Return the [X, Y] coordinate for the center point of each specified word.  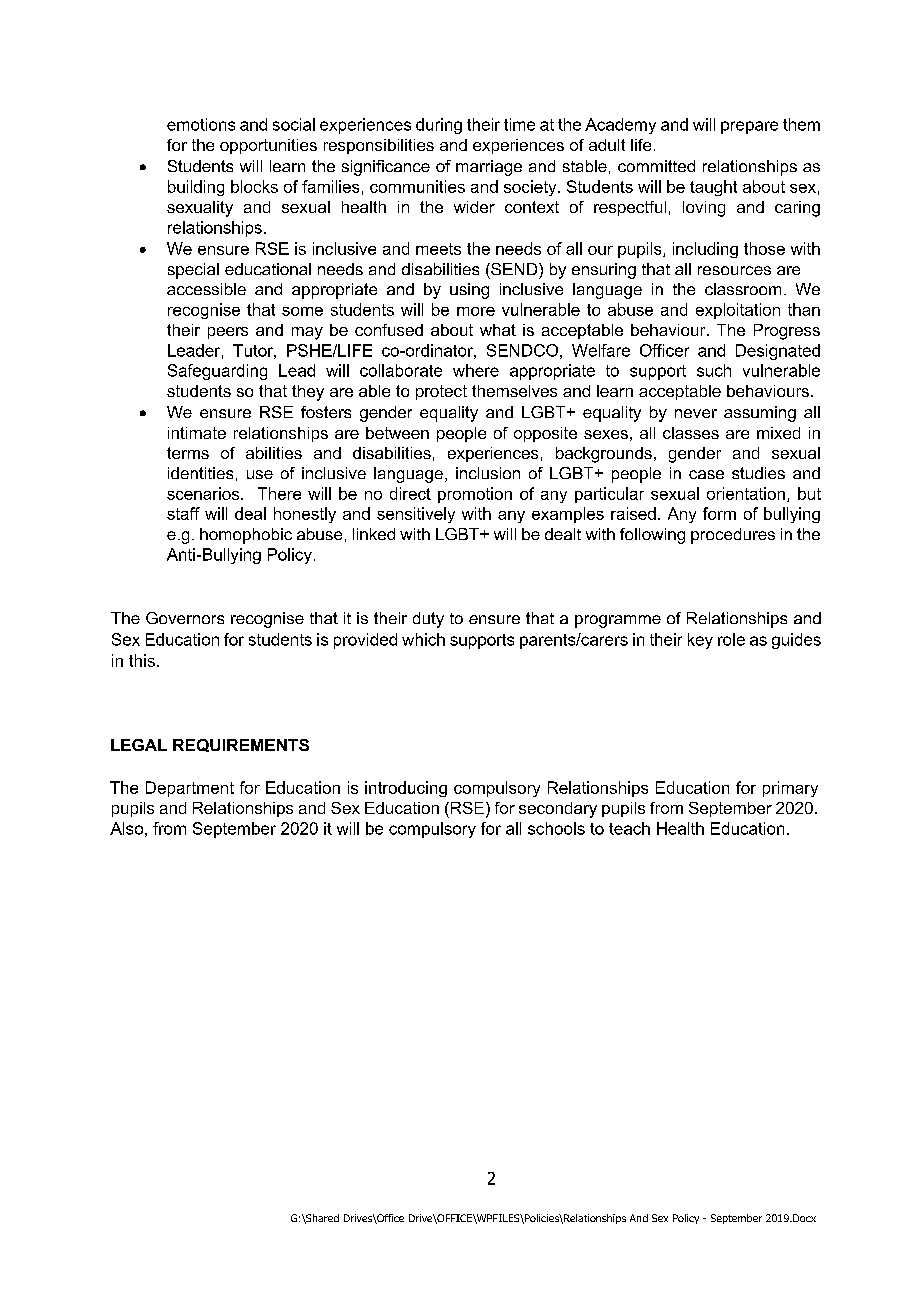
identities [200, 473]
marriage [489, 168]
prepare [749, 127]
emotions [201, 124]
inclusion [488, 473]
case [706, 474]
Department [190, 789]
